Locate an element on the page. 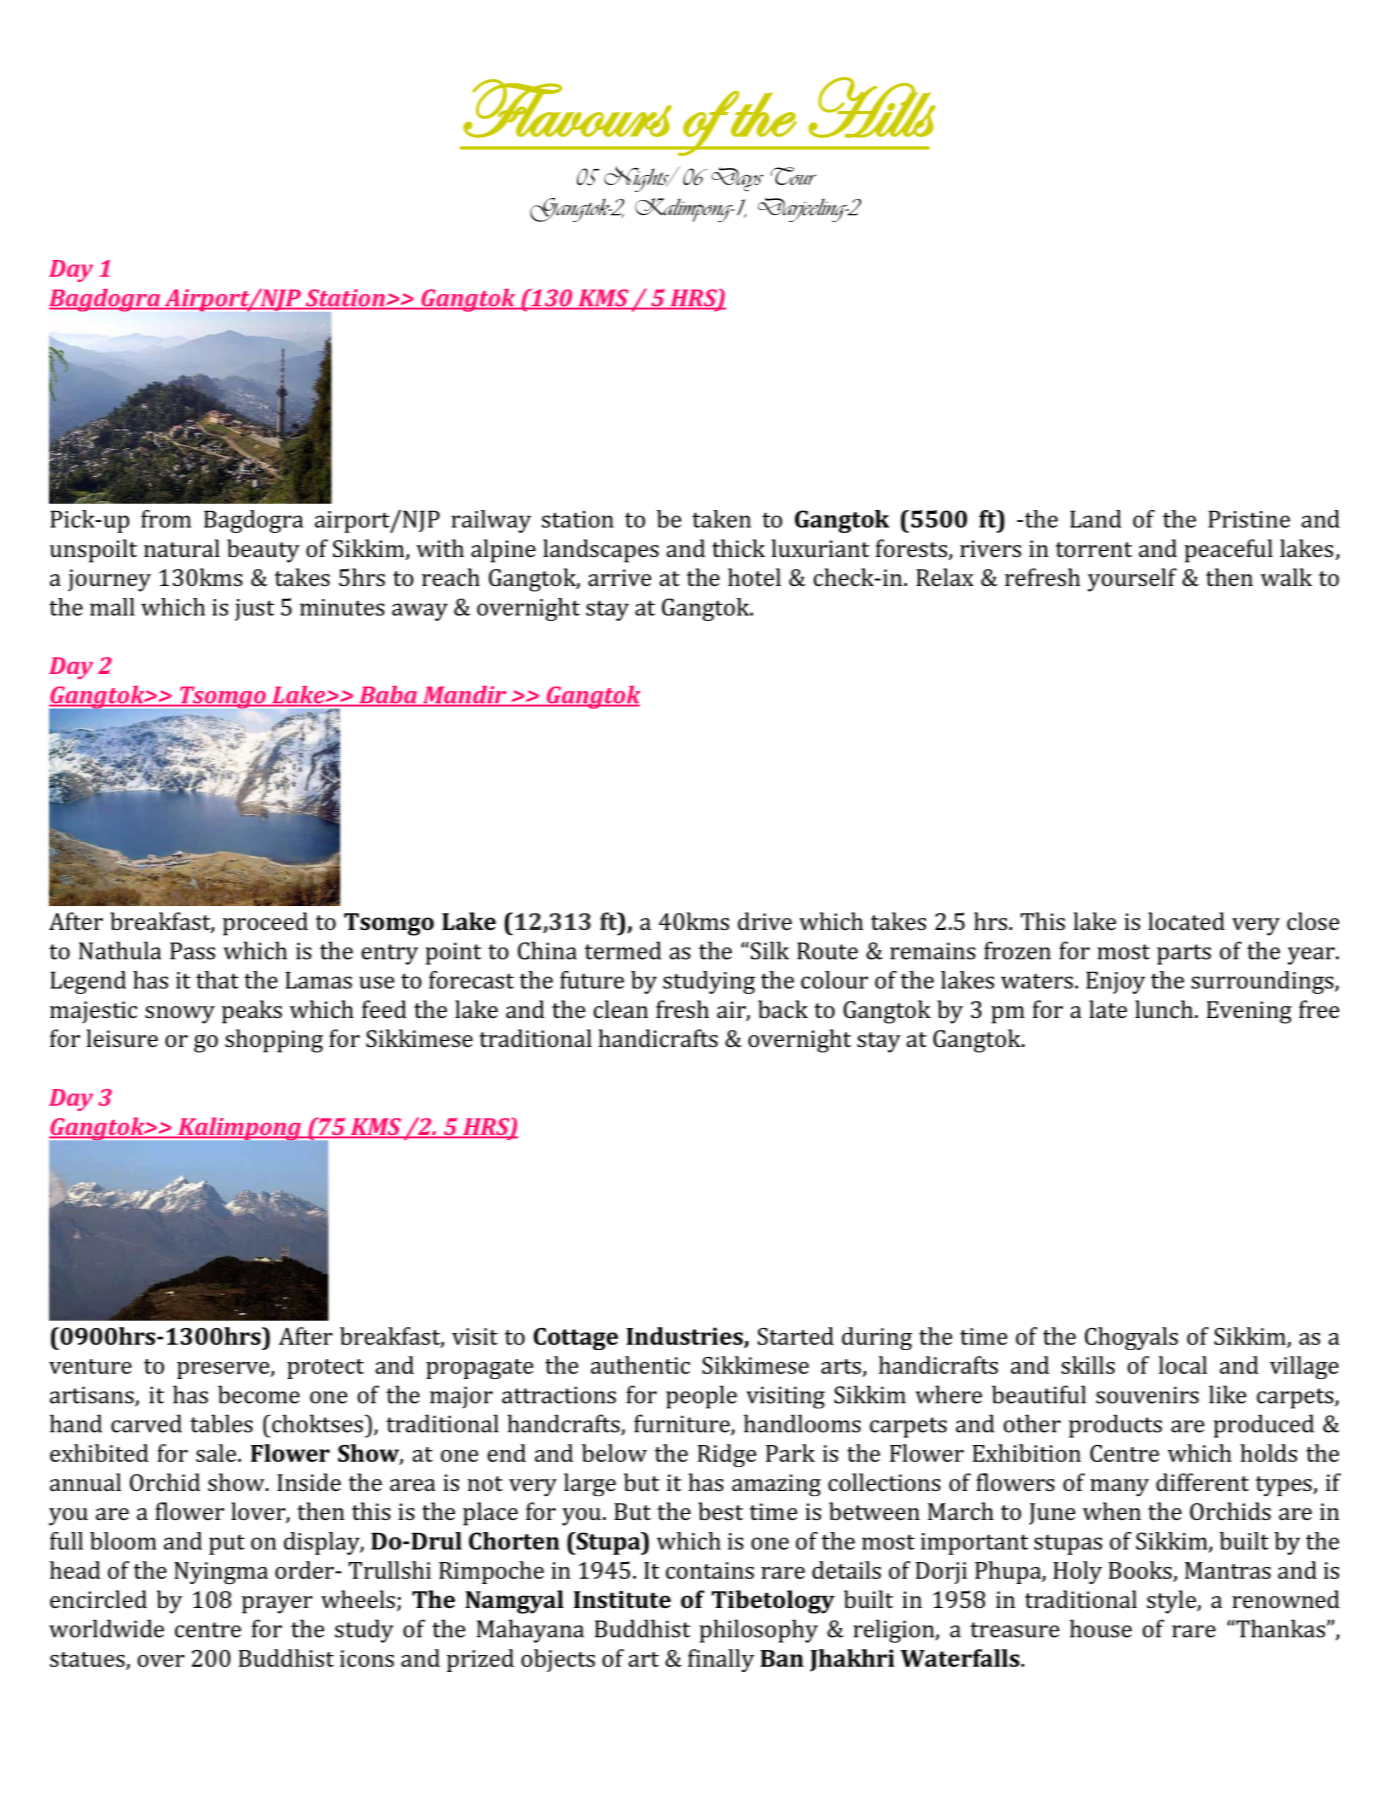 The width and height of the image is (1389, 1798). prayer is located at coordinates (277, 1605).
